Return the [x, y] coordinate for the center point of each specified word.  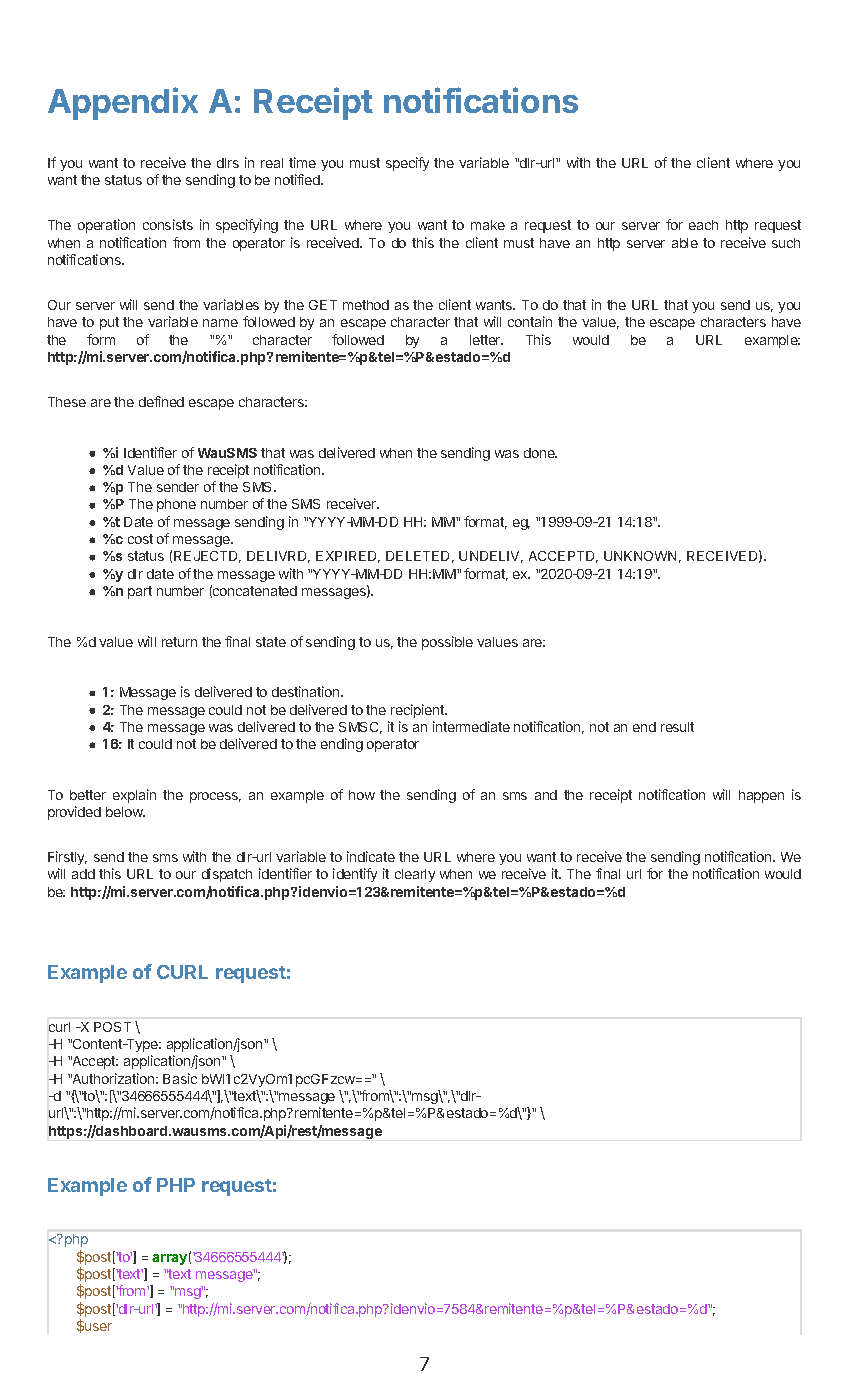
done [540, 453]
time [302, 162]
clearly [415, 875]
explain [134, 796]
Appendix [123, 103]
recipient [418, 711]
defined [161, 401]
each [703, 225]
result [677, 727]
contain [530, 321]
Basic [180, 1078]
